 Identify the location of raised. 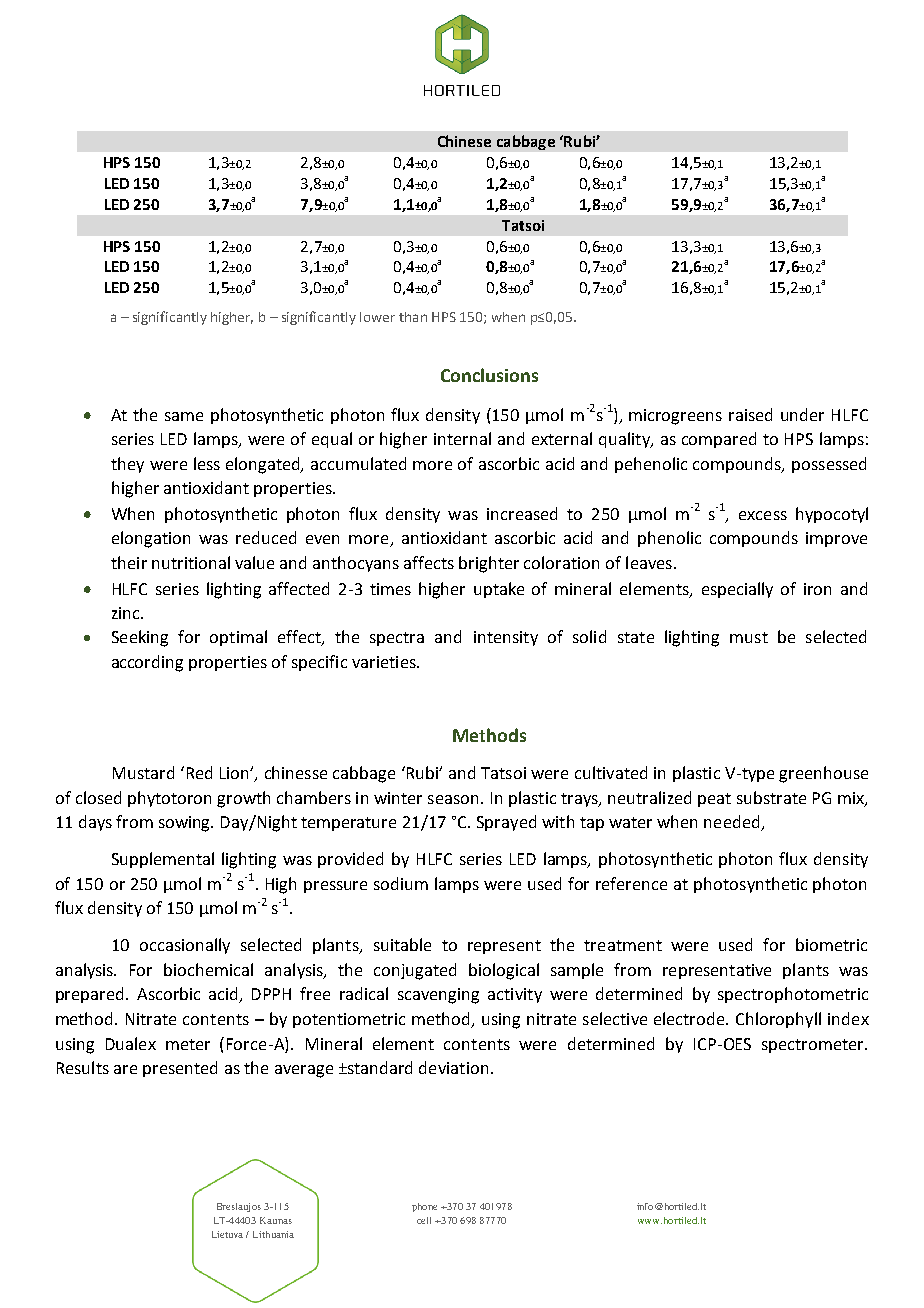
(750, 414).
